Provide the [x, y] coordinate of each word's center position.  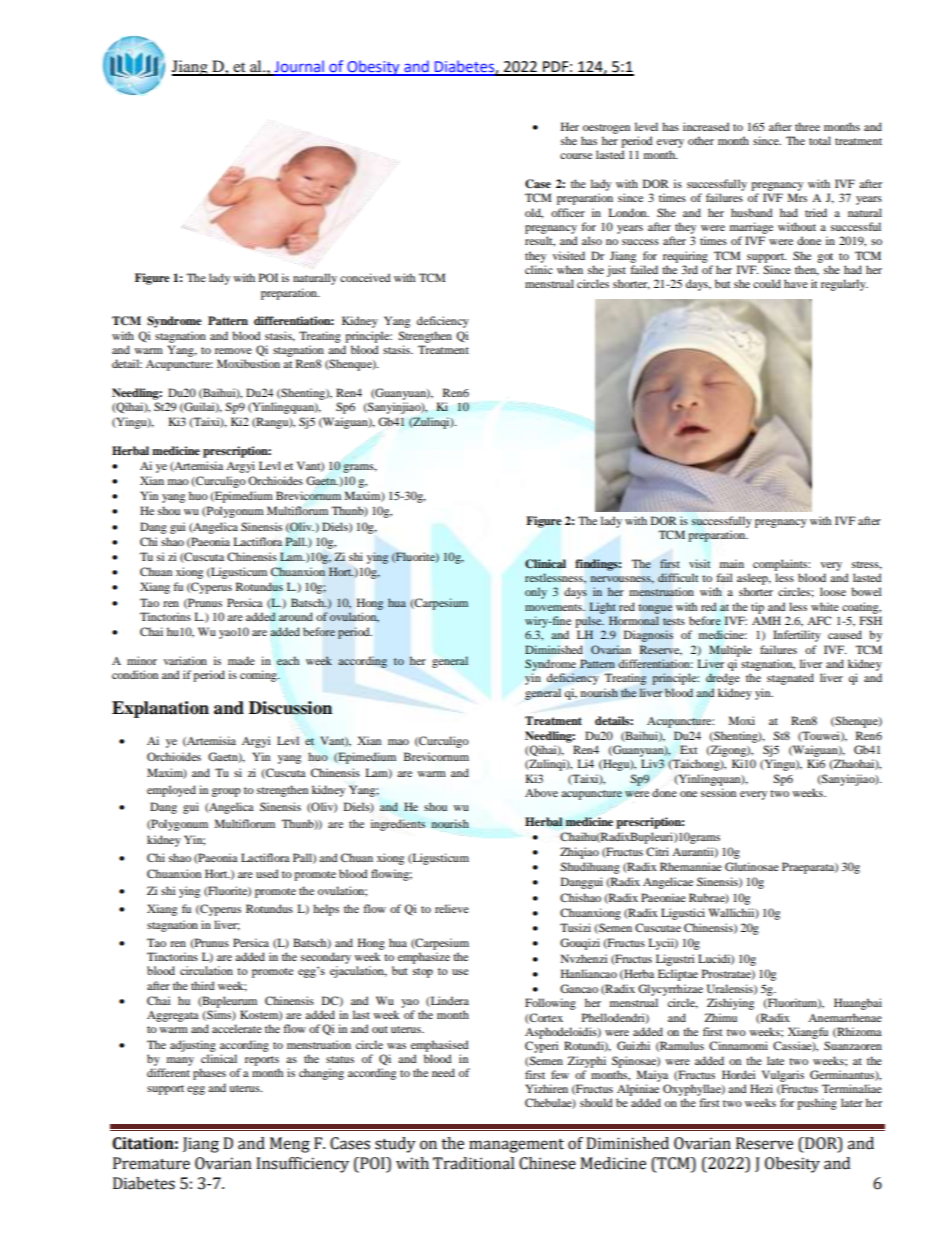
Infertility [797, 636]
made [241, 660]
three [807, 126]
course [576, 156]
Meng [290, 1145]
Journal [299, 67]
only [536, 593]
